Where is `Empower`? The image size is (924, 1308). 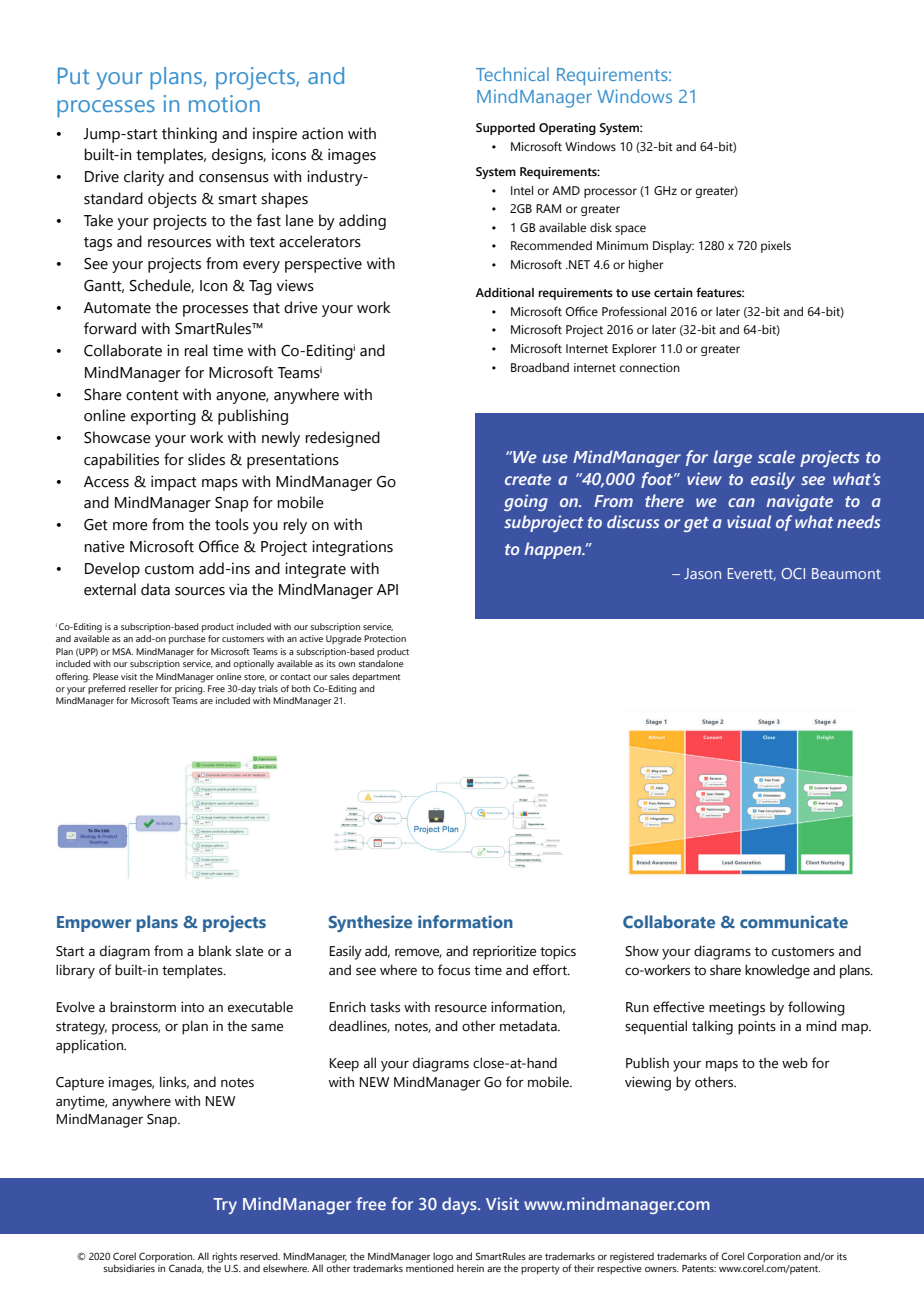 Empower is located at coordinates (94, 924).
